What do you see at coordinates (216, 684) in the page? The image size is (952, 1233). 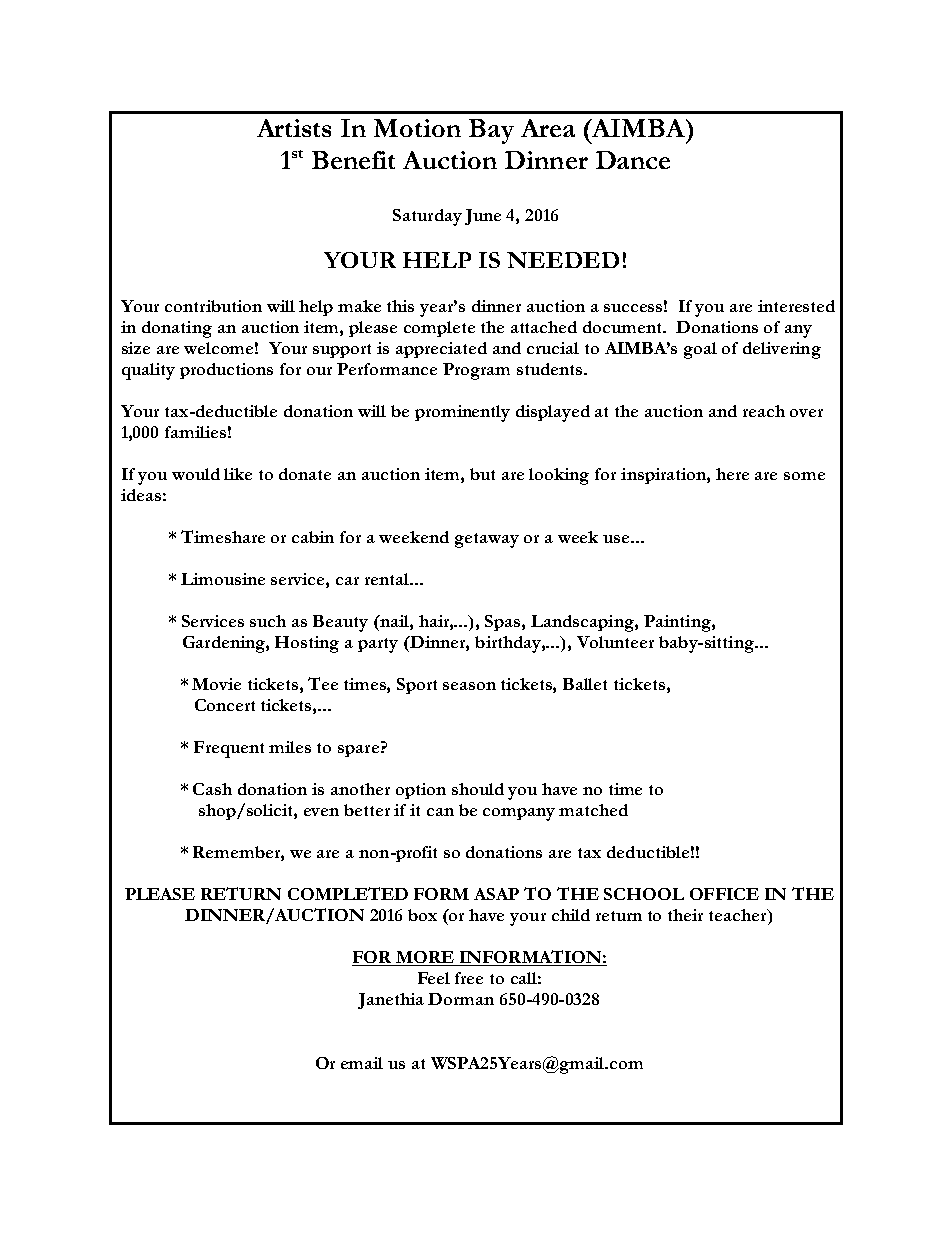 I see `Movie` at bounding box center [216, 684].
